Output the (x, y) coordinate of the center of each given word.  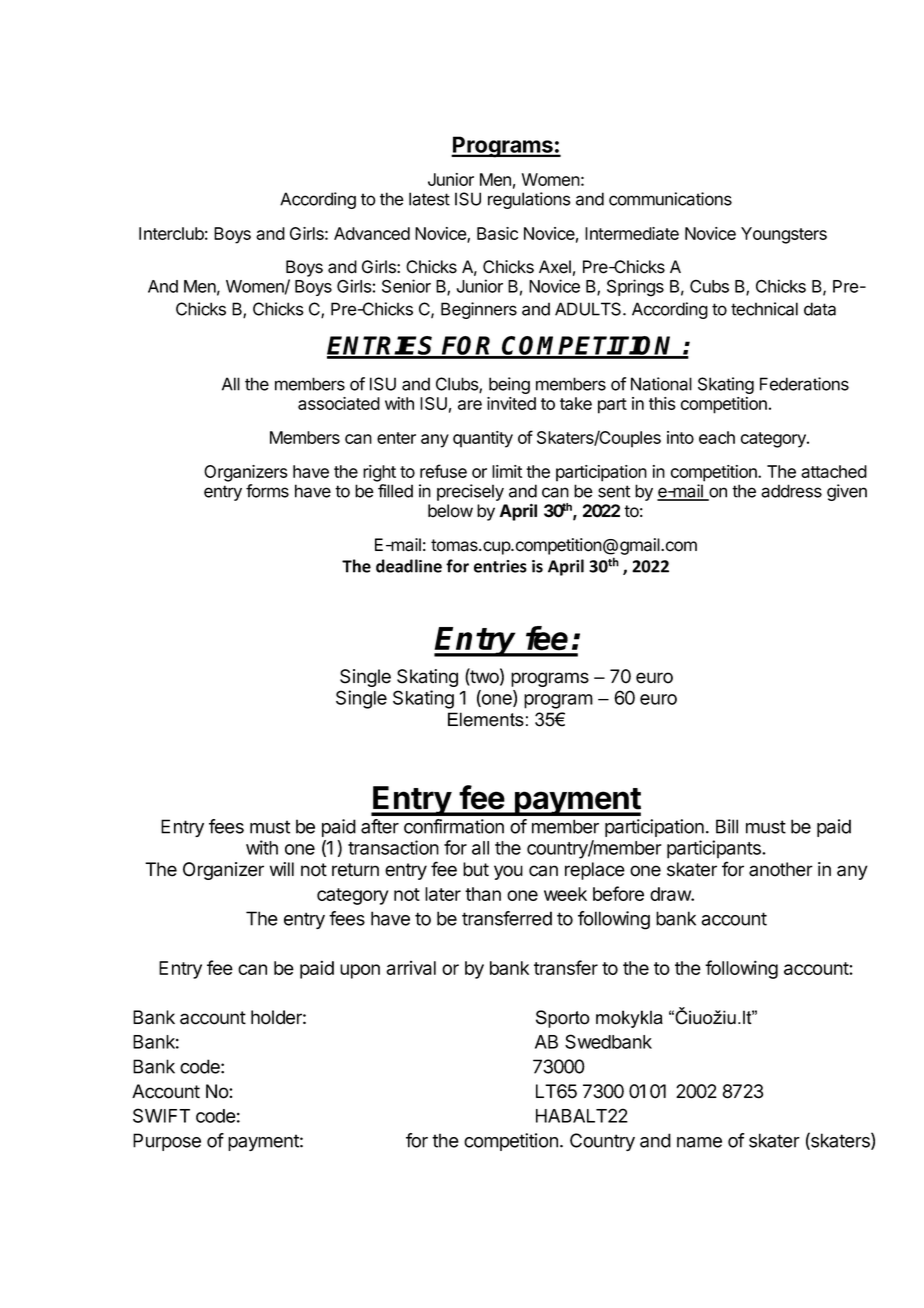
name (699, 1142)
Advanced (372, 233)
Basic (497, 233)
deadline (409, 566)
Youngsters (784, 235)
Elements (486, 719)
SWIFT (161, 1115)
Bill (727, 826)
